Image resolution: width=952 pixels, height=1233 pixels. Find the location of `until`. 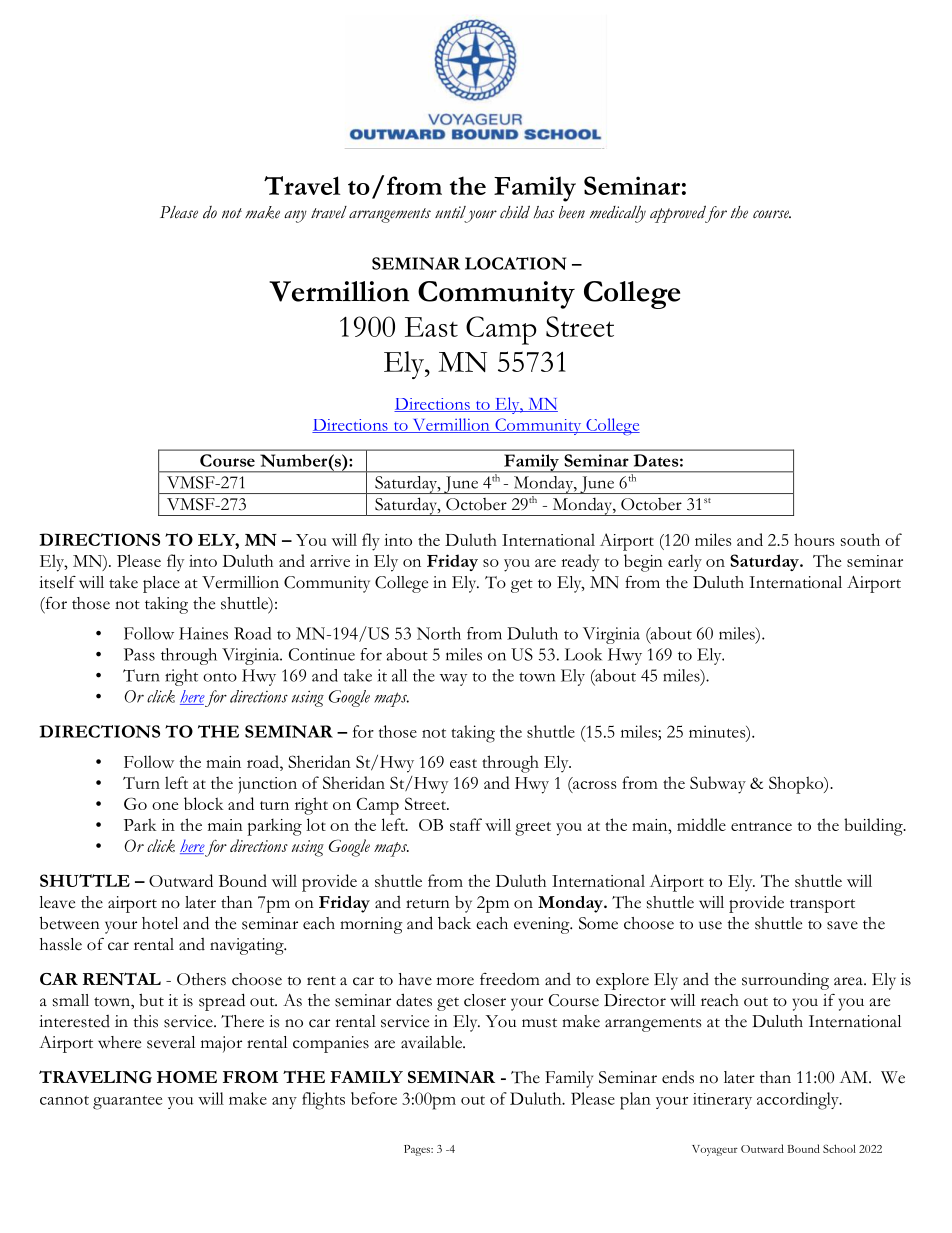

until is located at coordinates (450, 212).
